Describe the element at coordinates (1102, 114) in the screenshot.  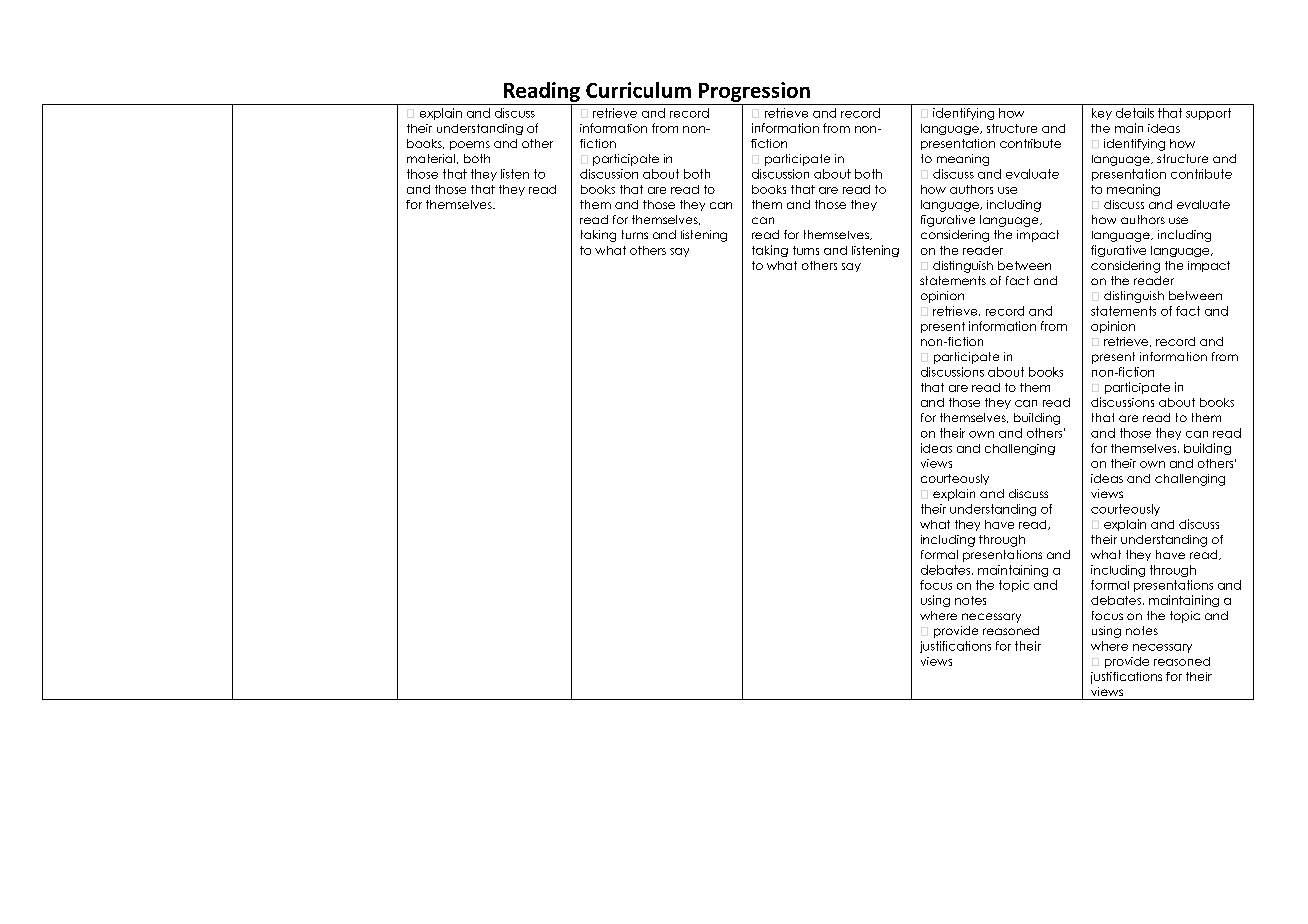
I see `key` at that location.
